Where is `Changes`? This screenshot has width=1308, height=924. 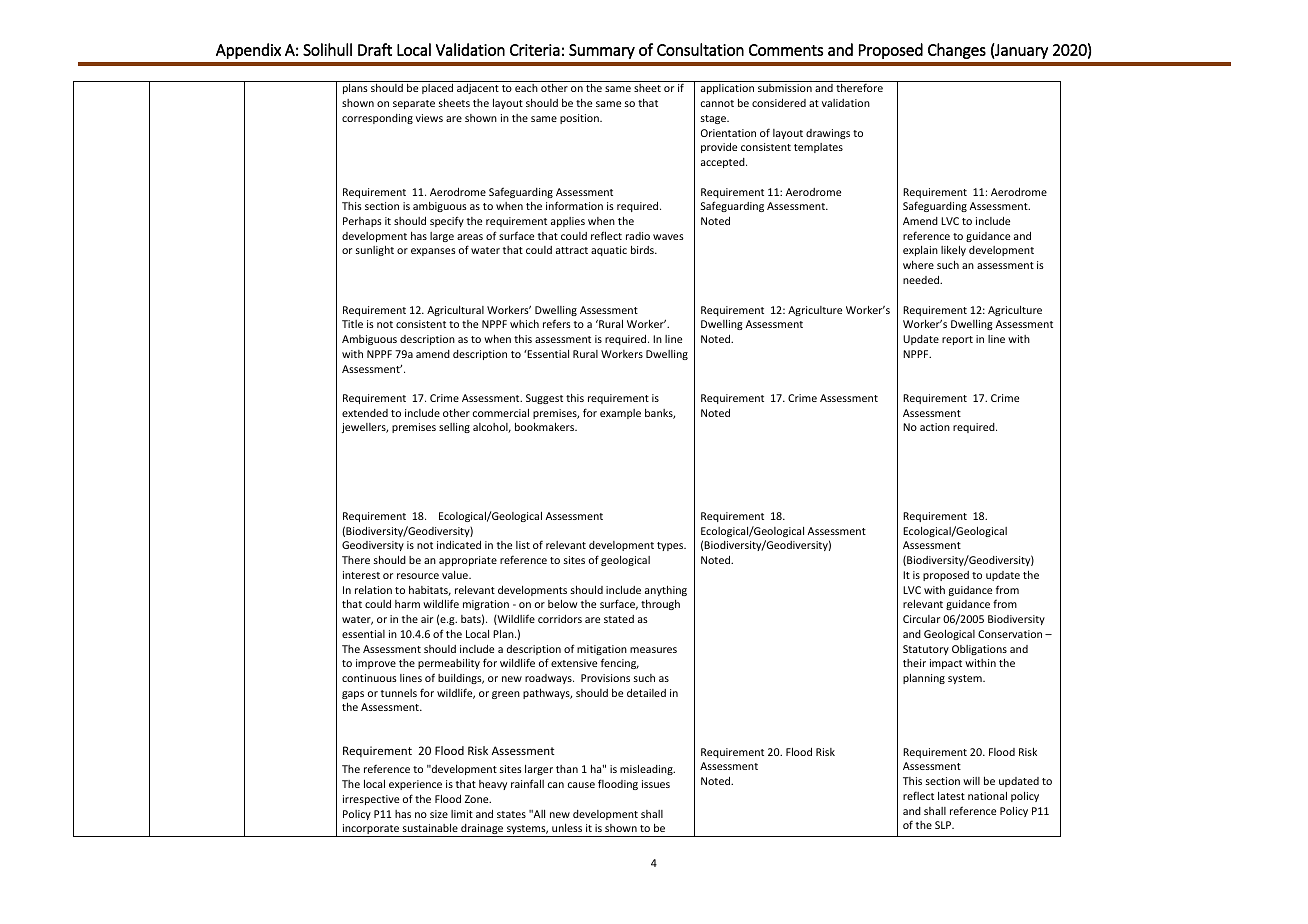 Changes is located at coordinates (957, 51).
